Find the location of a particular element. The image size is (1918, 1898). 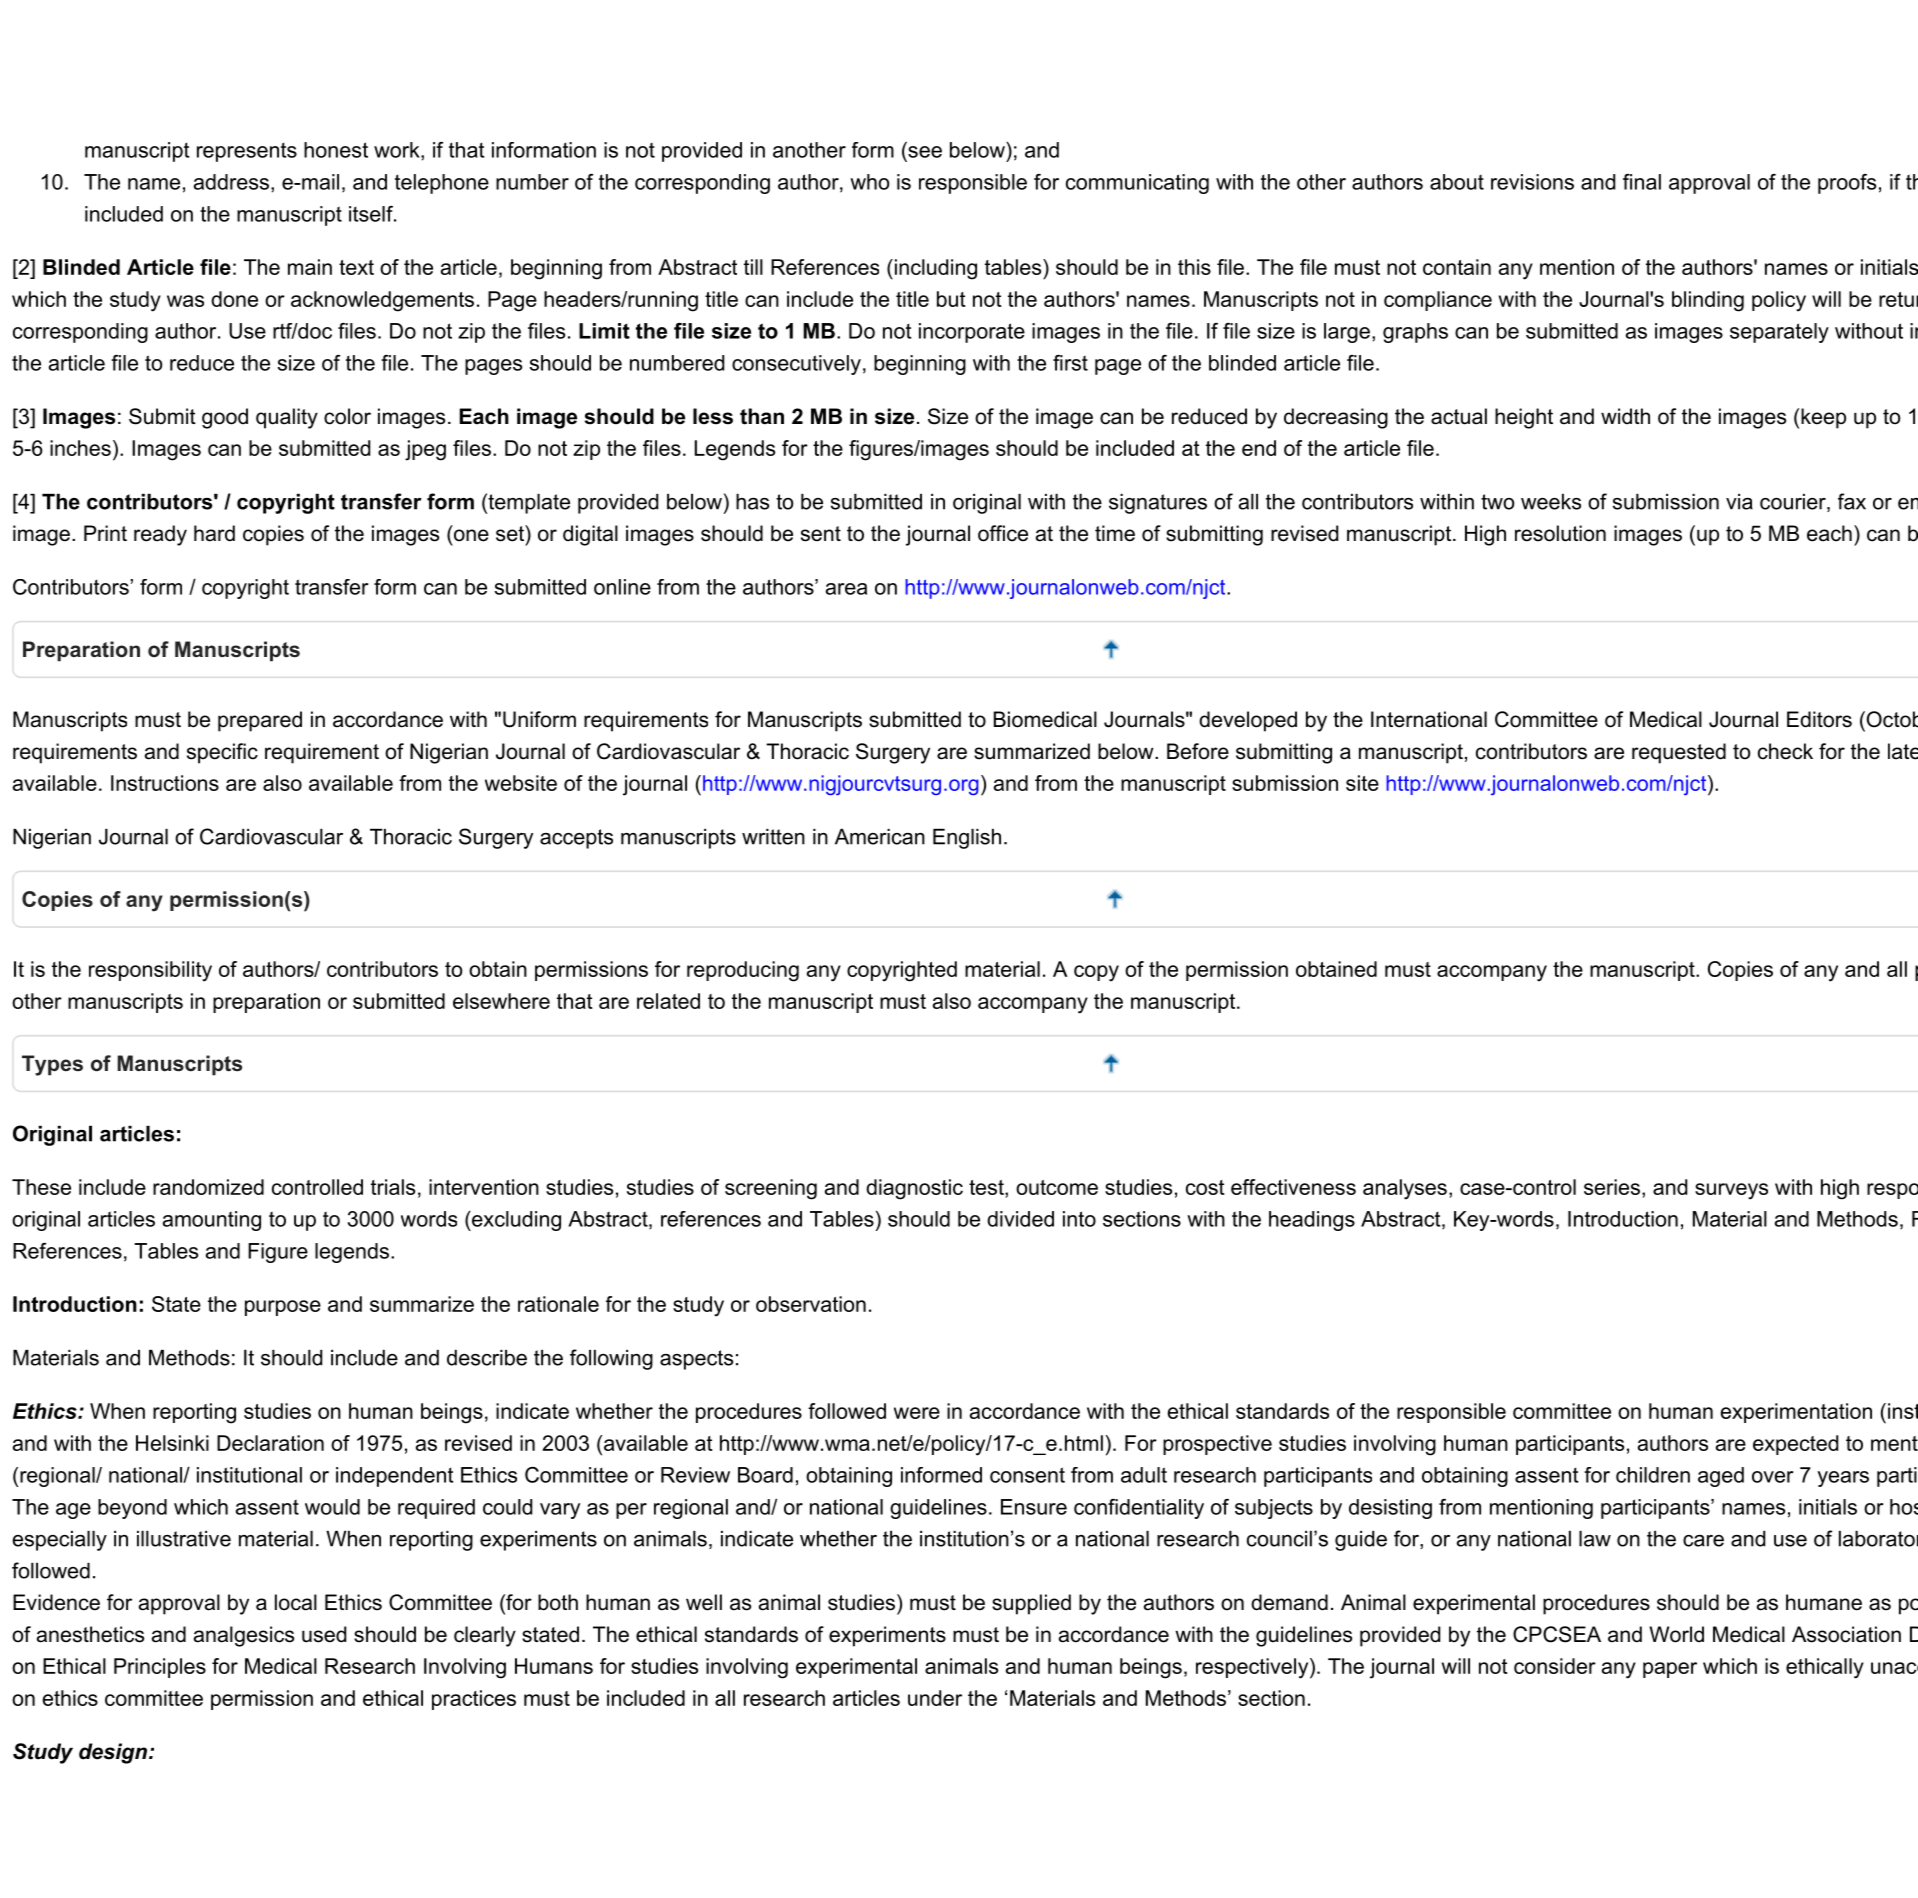

address is located at coordinates (231, 182).
